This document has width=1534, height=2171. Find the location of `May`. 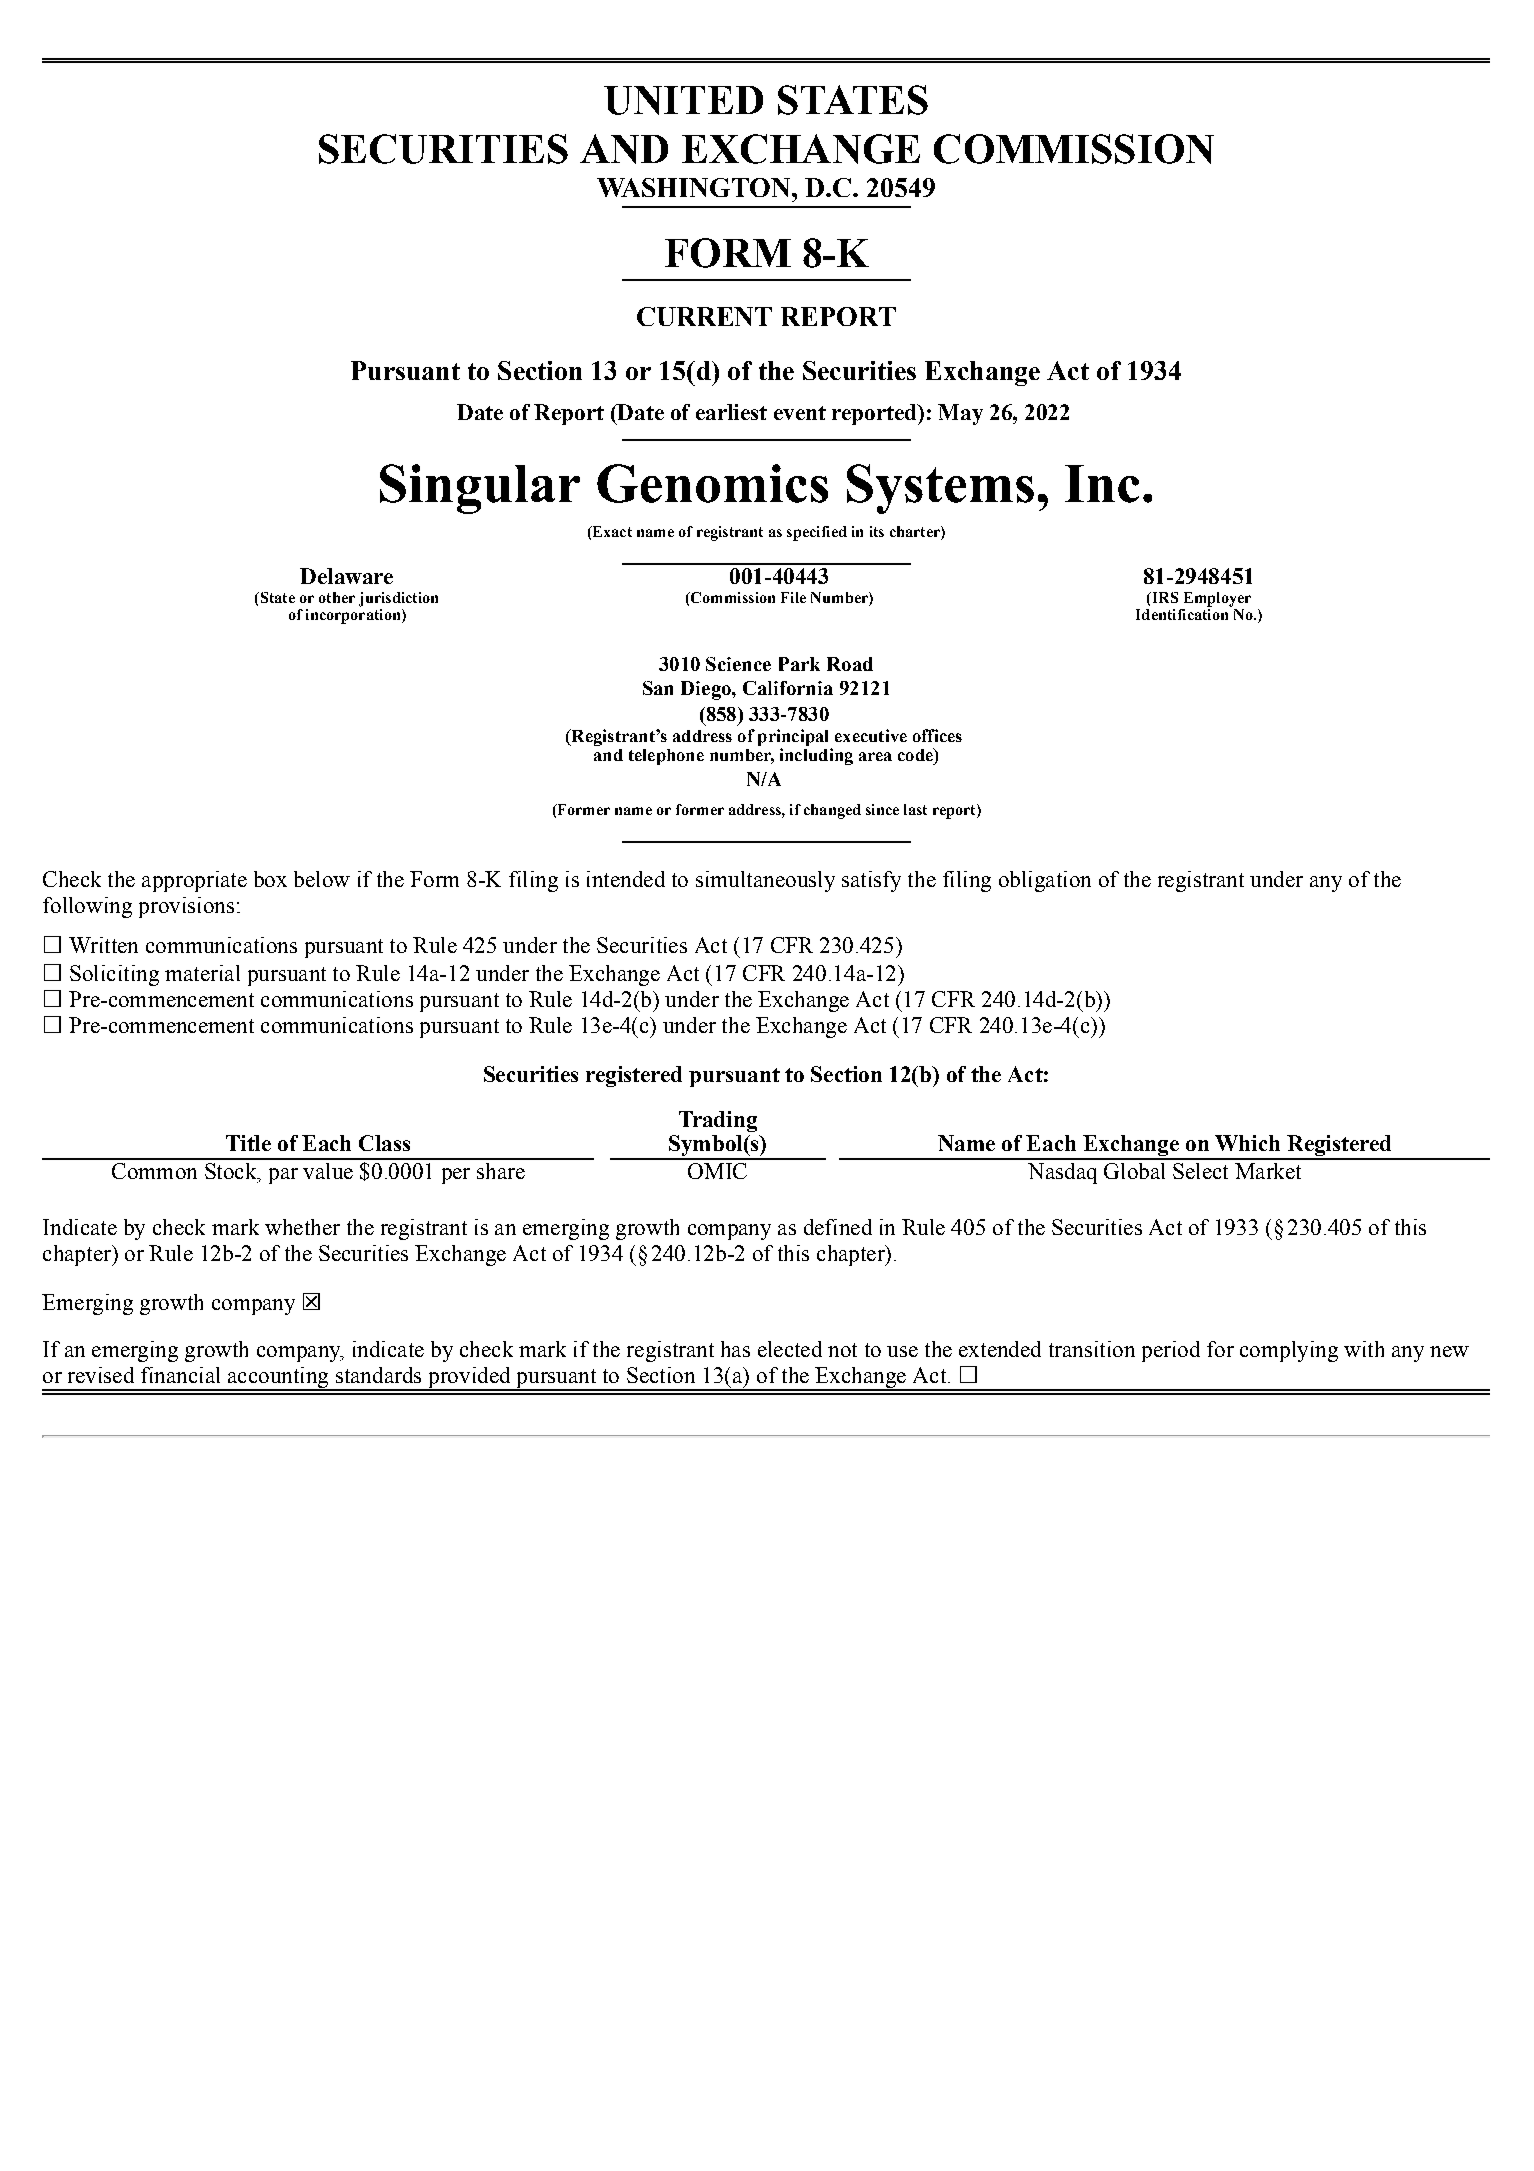

May is located at coordinates (960, 414).
